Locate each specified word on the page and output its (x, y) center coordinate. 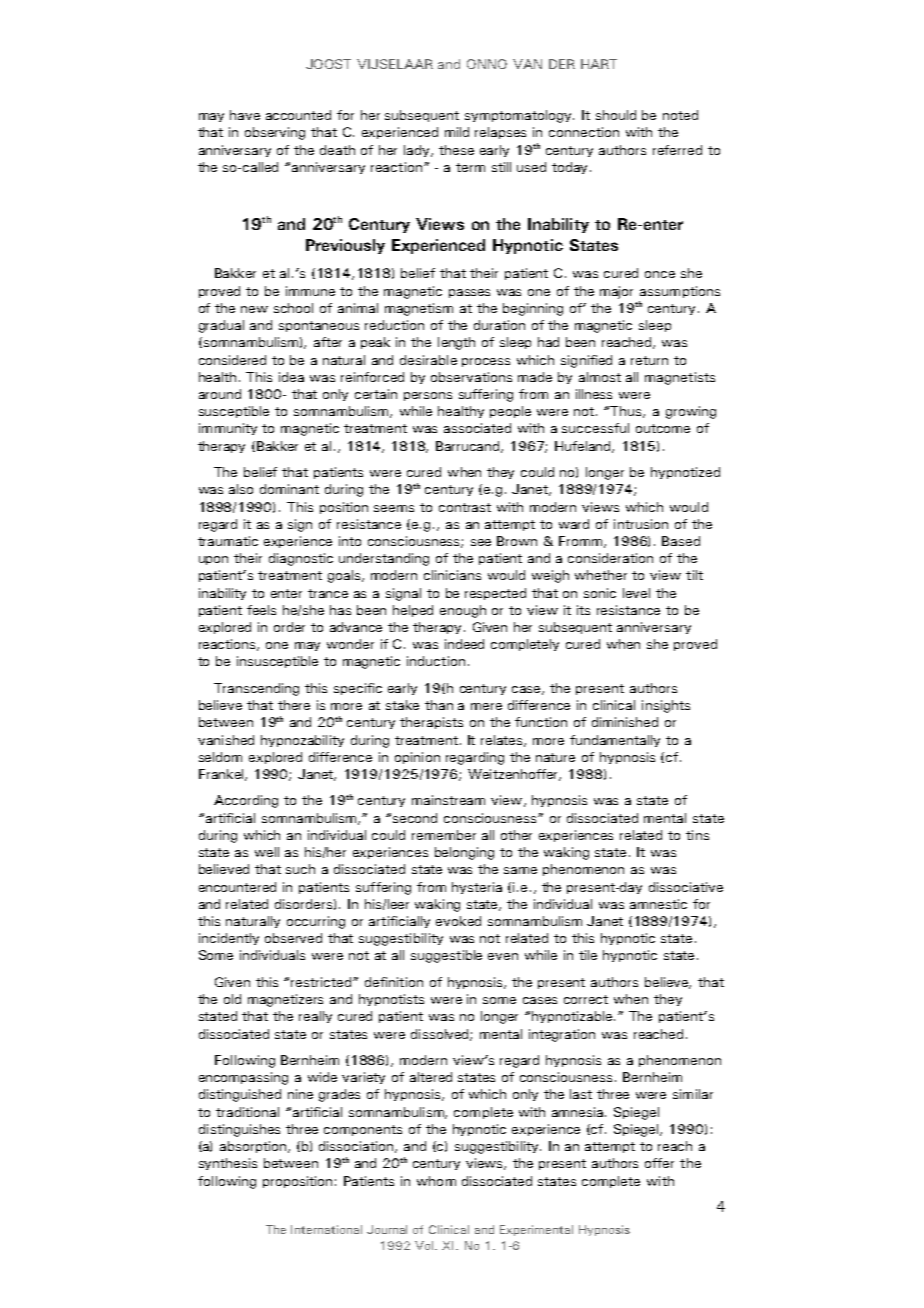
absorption (254, 1147)
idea (291, 377)
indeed (464, 644)
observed (293, 938)
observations (471, 377)
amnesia (579, 1112)
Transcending (256, 689)
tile (588, 955)
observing (275, 133)
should (616, 115)
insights (666, 706)
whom (436, 1181)
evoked (458, 921)
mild (457, 132)
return (649, 360)
